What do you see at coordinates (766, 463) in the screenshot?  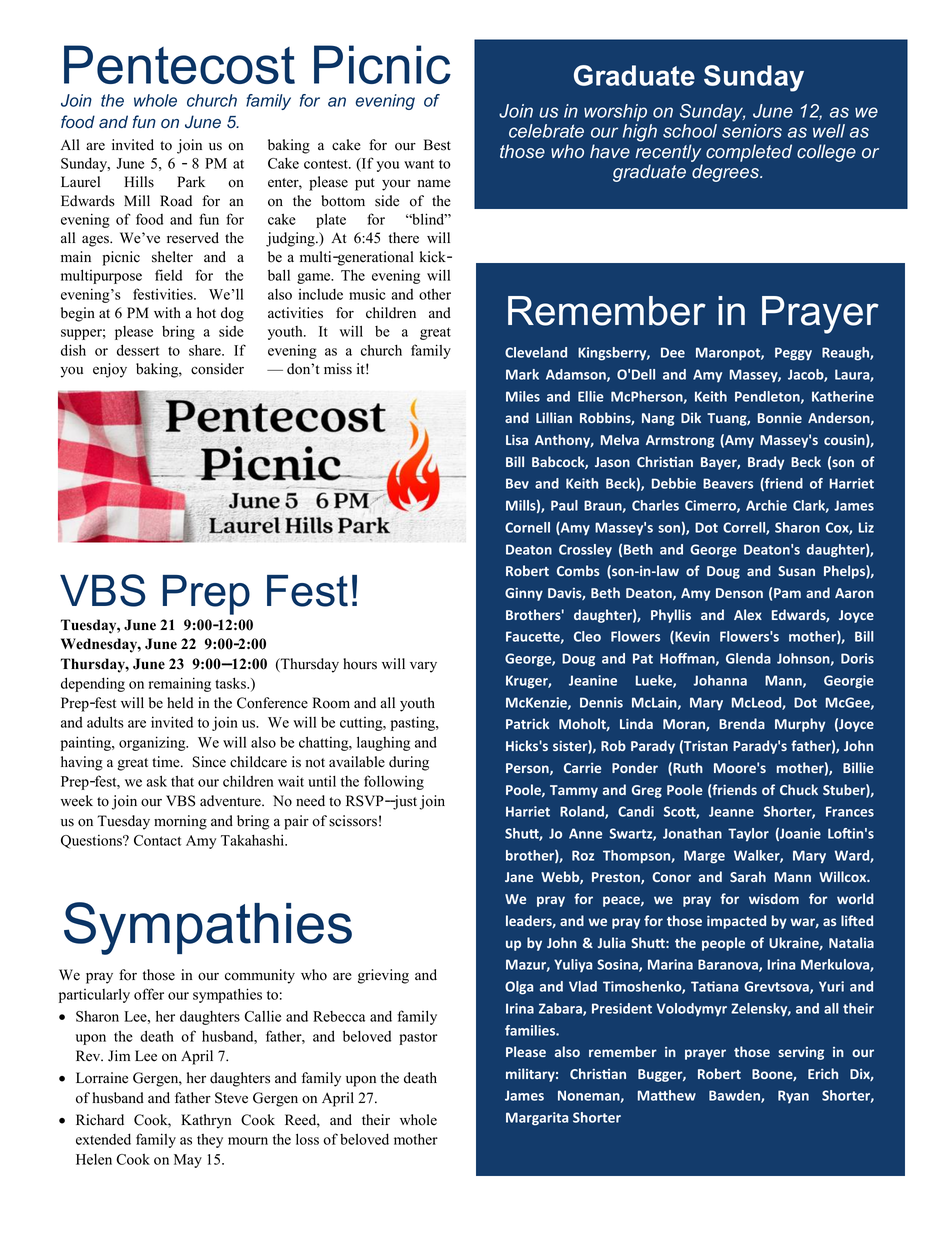 I see `Brady` at bounding box center [766, 463].
